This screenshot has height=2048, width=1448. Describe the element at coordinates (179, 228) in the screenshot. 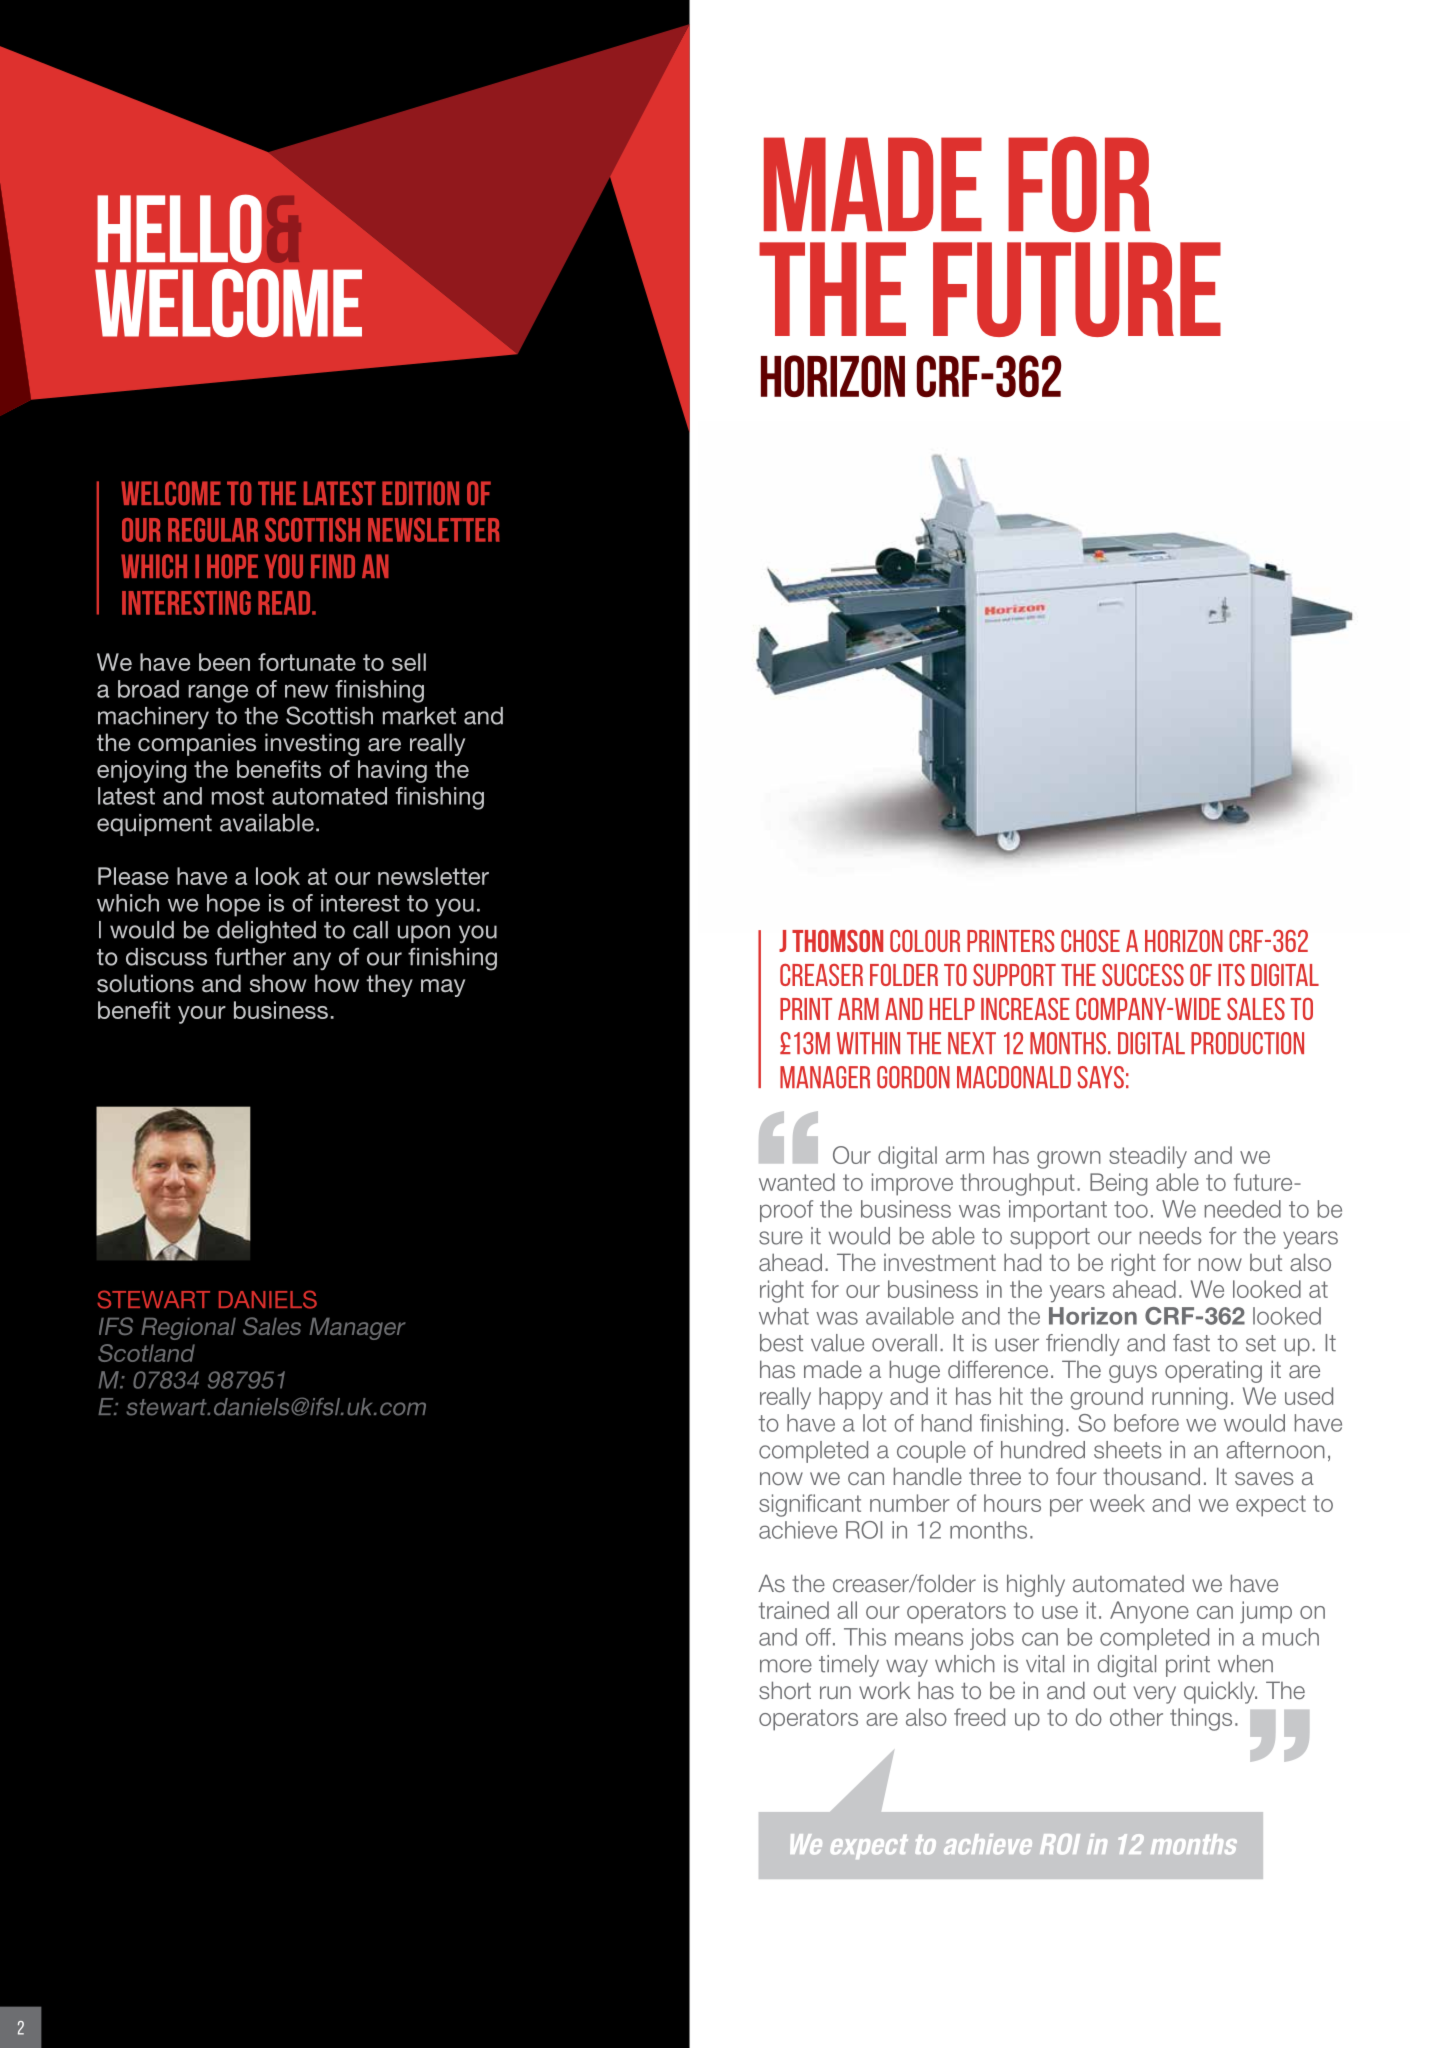

I see `HELLO` at that location.
